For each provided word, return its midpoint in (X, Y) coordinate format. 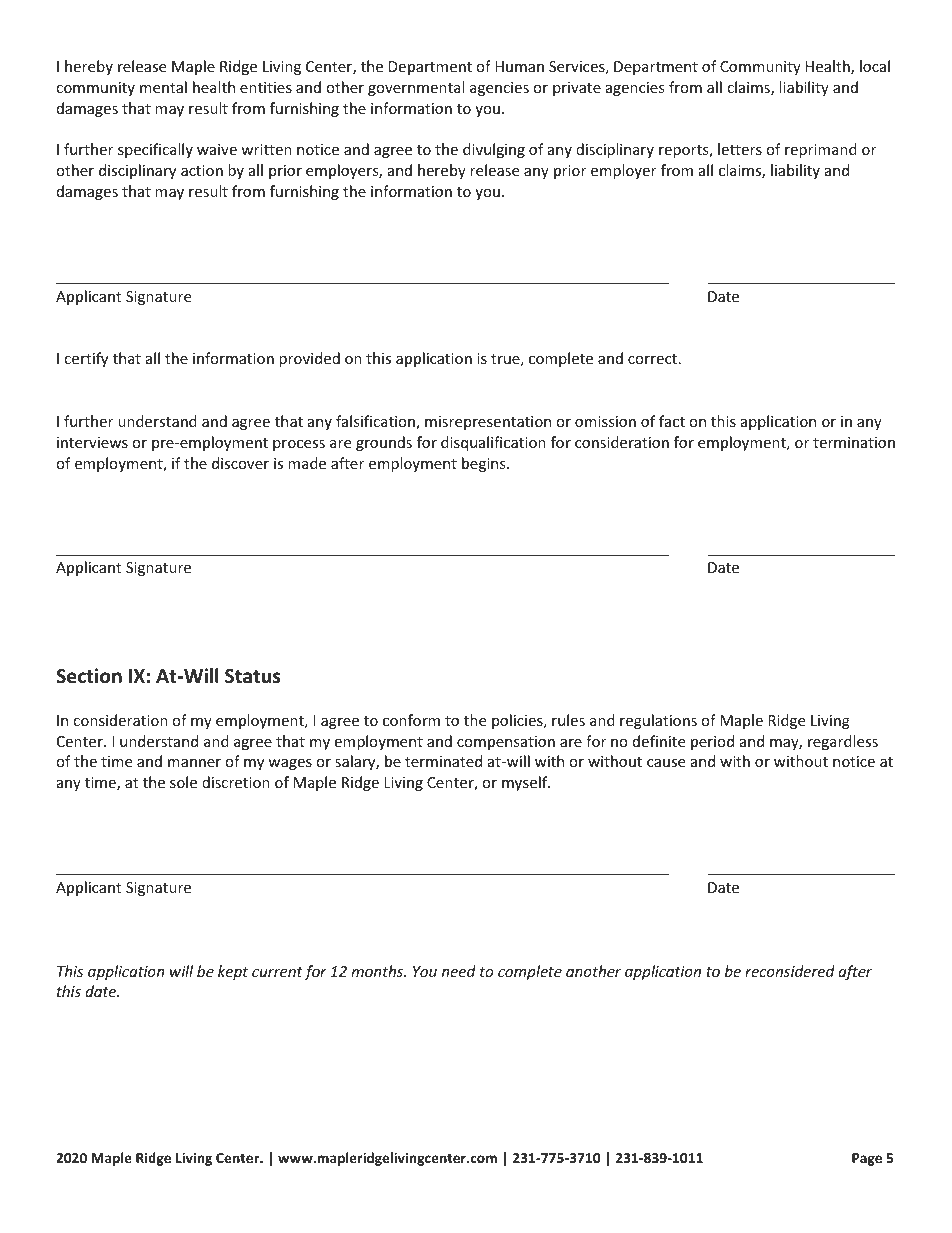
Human (519, 66)
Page (867, 1159)
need (459, 971)
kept (233, 972)
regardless (843, 742)
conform (411, 720)
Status (253, 676)
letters (740, 149)
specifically (155, 150)
